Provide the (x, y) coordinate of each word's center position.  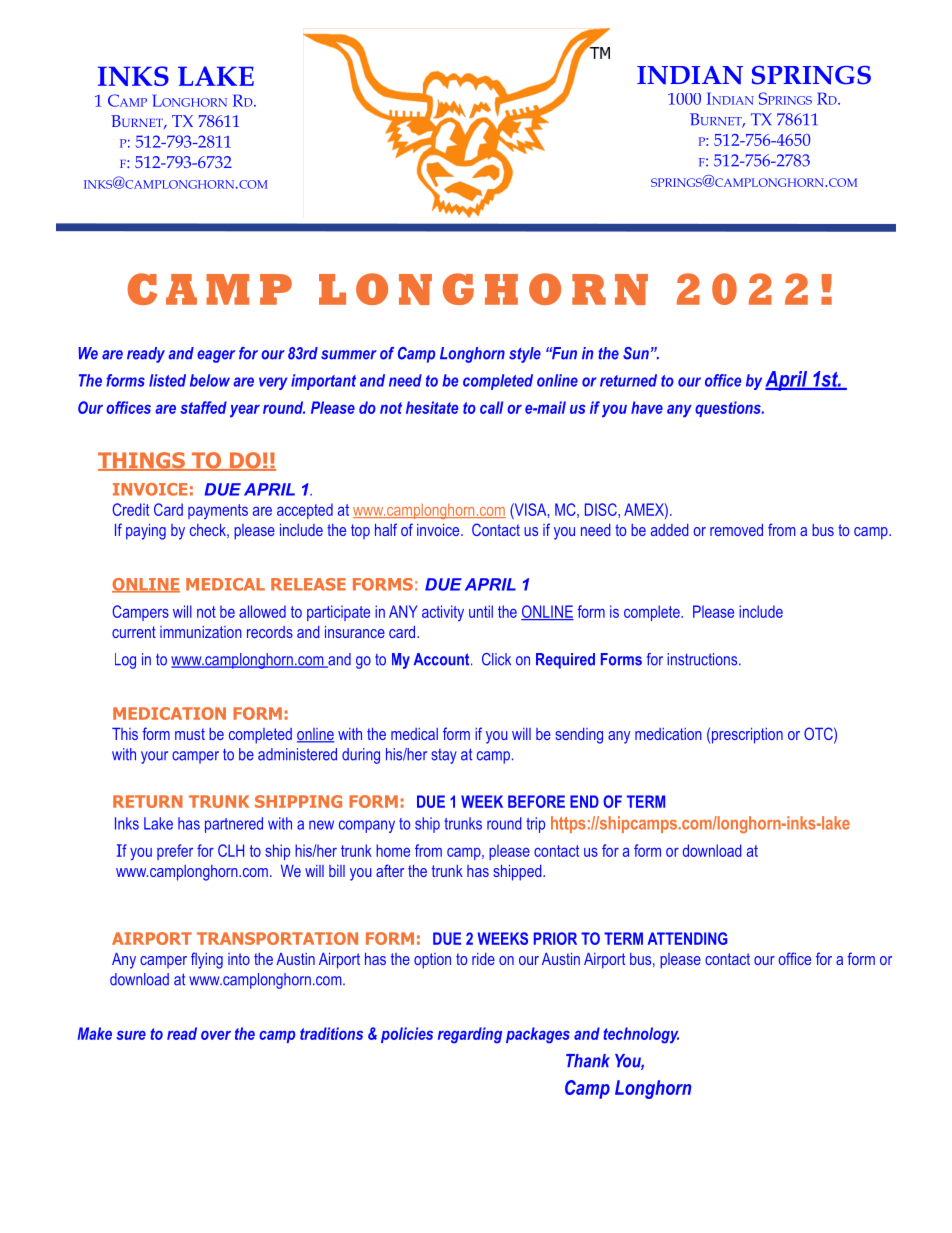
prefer (175, 852)
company (367, 826)
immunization (201, 632)
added (669, 530)
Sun (636, 353)
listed (167, 380)
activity (443, 613)
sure (131, 1035)
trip (535, 825)
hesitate (432, 407)
